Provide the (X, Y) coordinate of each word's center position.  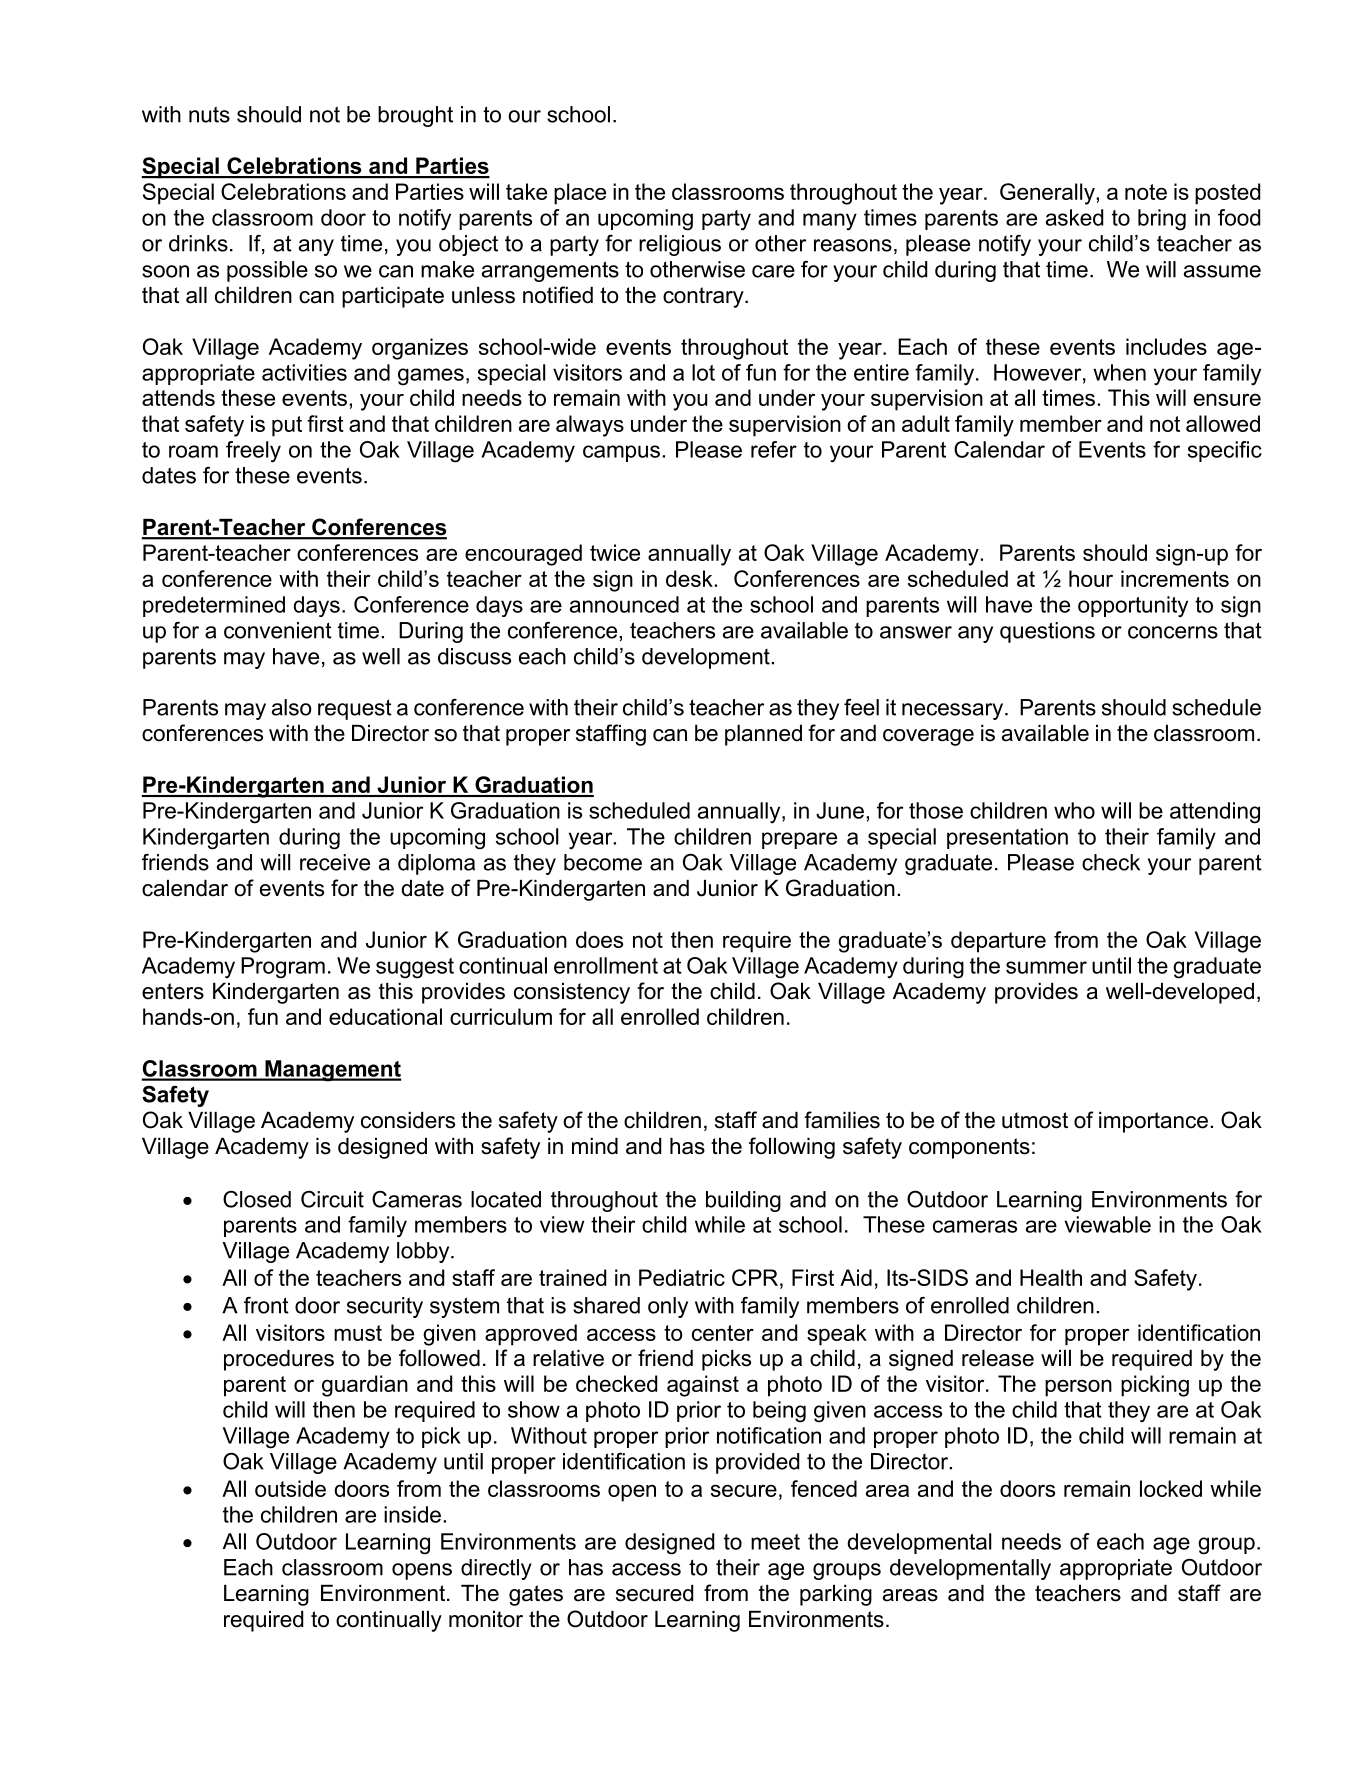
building (743, 1201)
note (1146, 192)
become (603, 862)
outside (290, 1488)
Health (1051, 1277)
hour (1091, 578)
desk (690, 578)
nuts (209, 114)
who (1074, 810)
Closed (257, 1199)
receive (335, 862)
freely (253, 452)
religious (680, 245)
